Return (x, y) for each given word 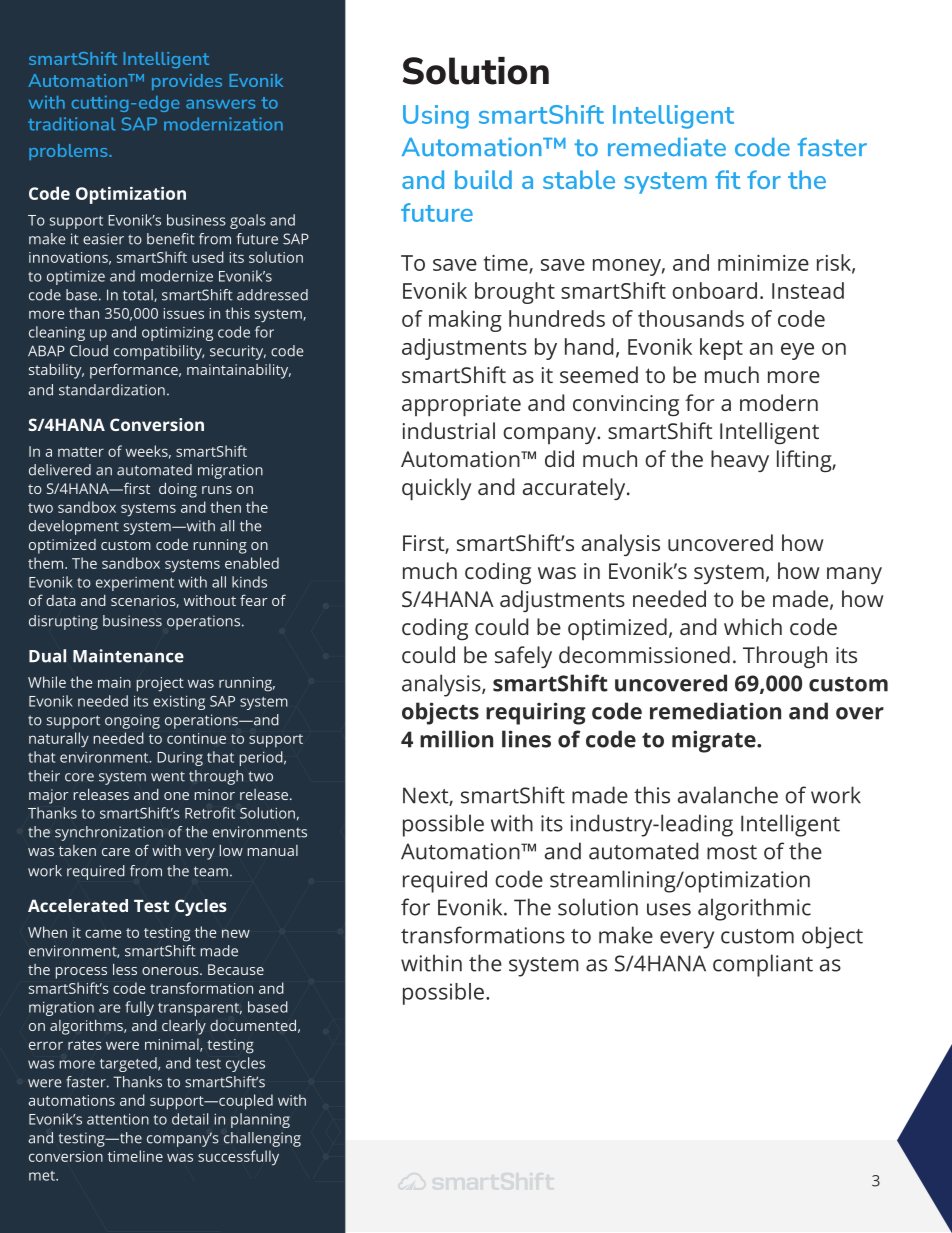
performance (135, 371)
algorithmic (754, 909)
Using (436, 117)
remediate (667, 147)
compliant (763, 965)
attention (118, 1119)
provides (187, 82)
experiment (135, 584)
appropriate (461, 406)
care (116, 852)
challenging (262, 1139)
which (753, 626)
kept (721, 349)
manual (273, 850)
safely (523, 657)
